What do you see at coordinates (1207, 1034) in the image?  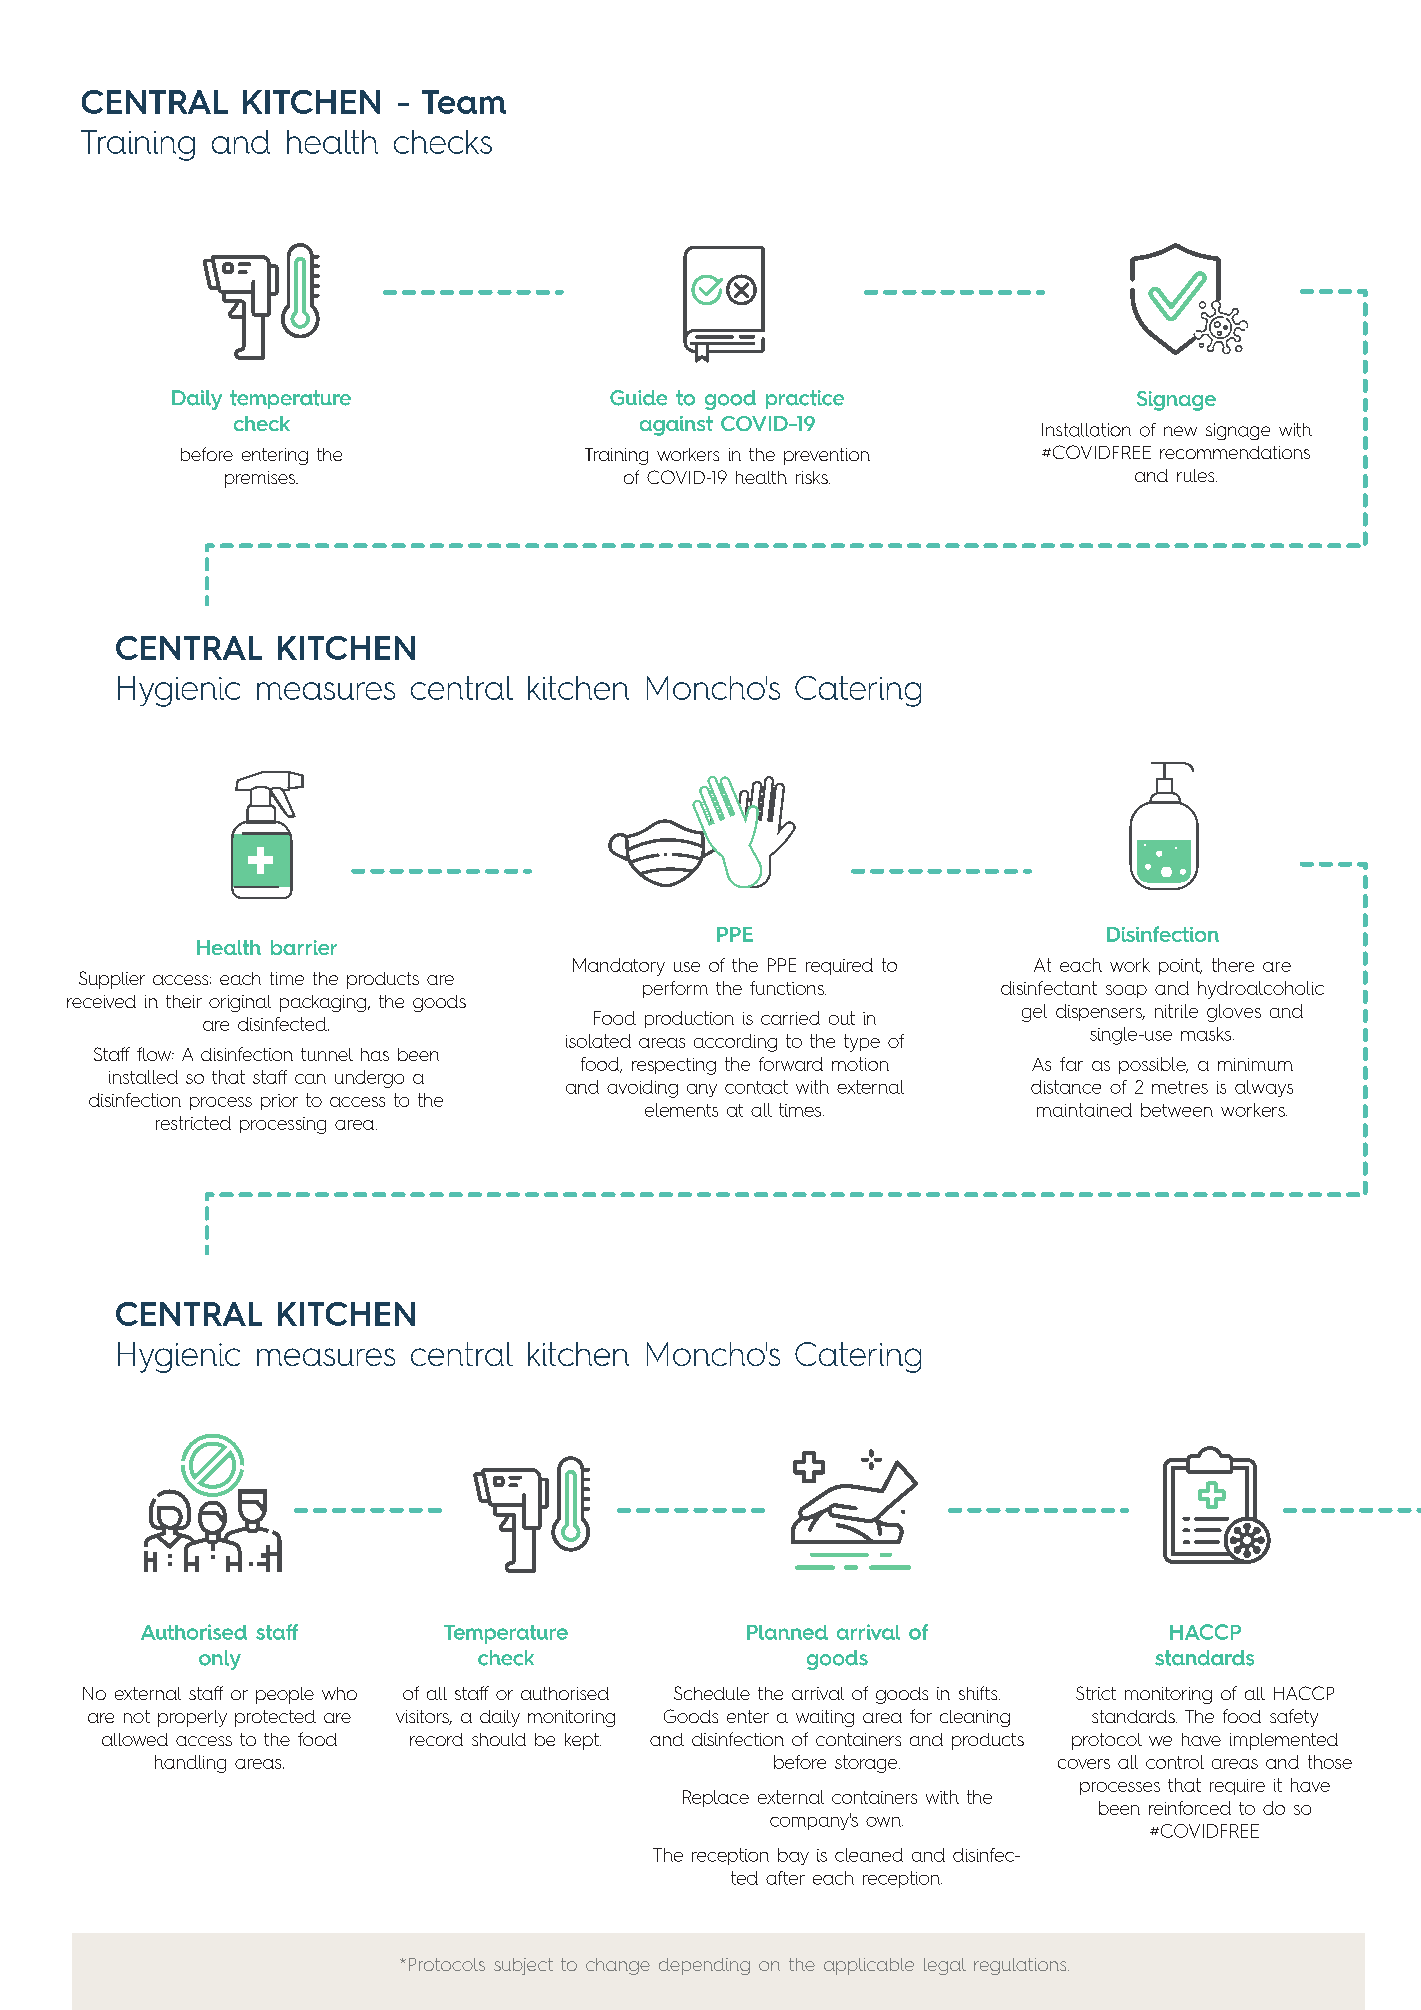 I see `masks` at bounding box center [1207, 1034].
